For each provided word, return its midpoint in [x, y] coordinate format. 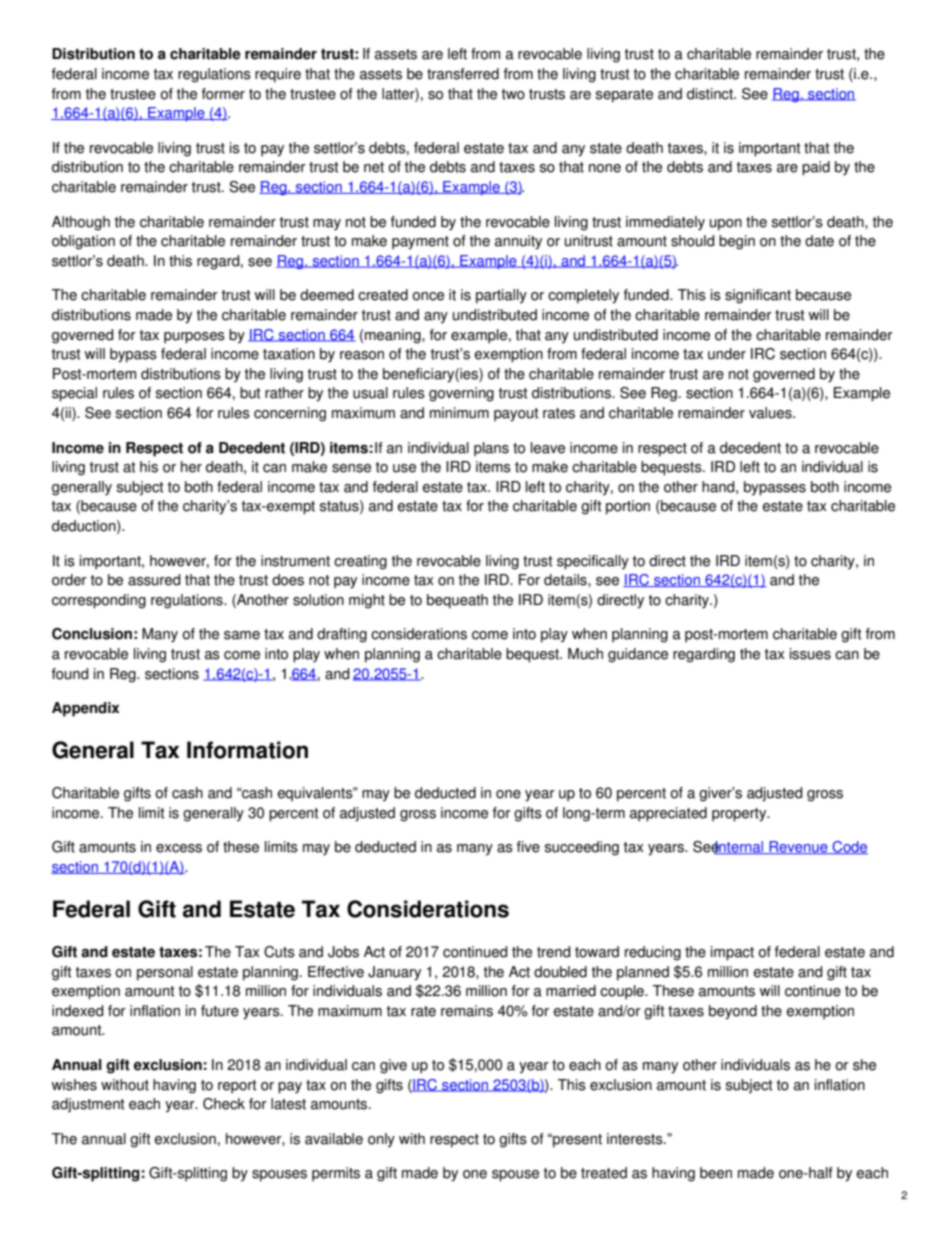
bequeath [457, 601]
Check [224, 1104]
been [716, 1173]
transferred [463, 74]
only [381, 1140]
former [223, 94]
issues [810, 654]
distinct [711, 94]
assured [154, 580]
